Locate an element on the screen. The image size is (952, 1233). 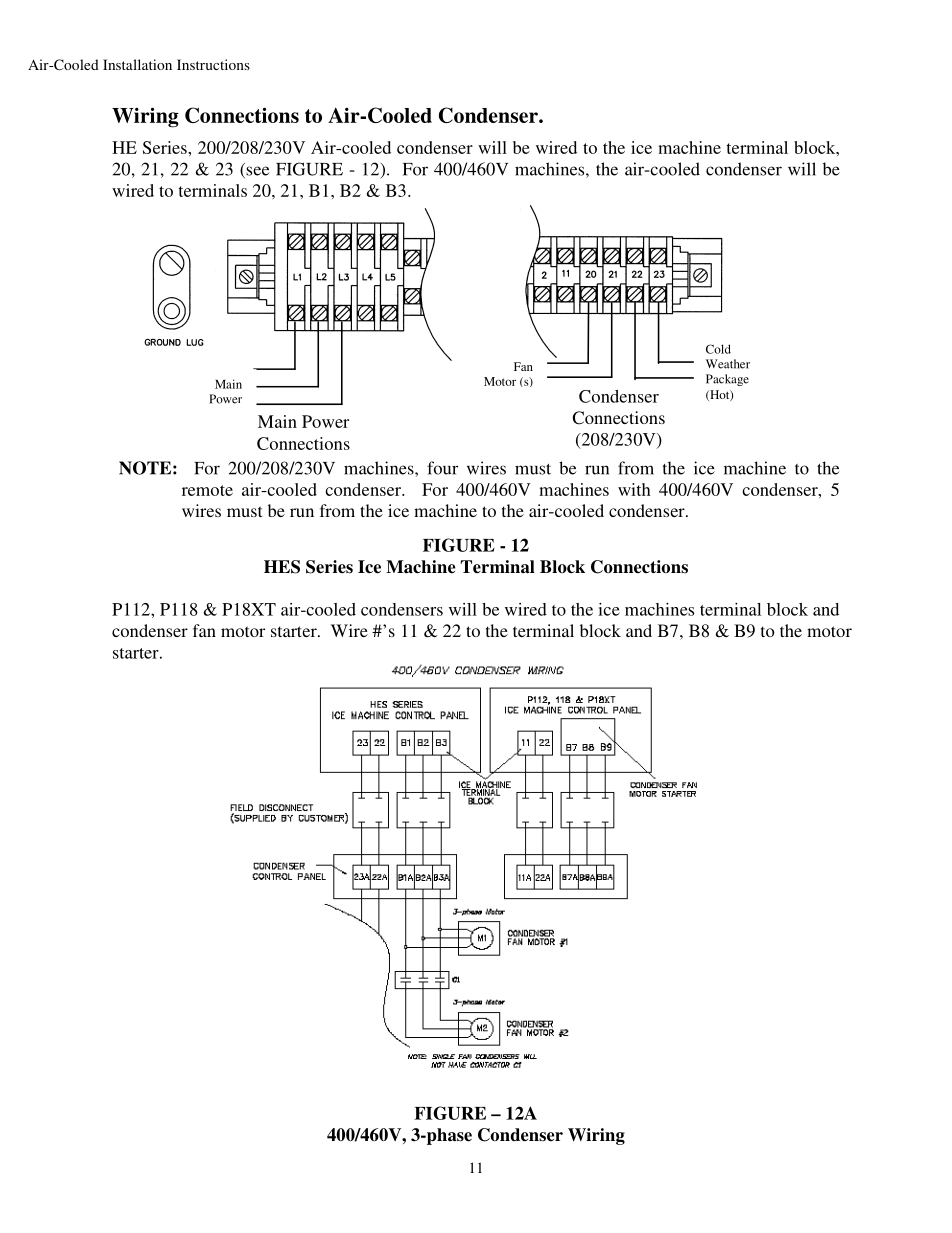
Weather is located at coordinates (728, 364).
